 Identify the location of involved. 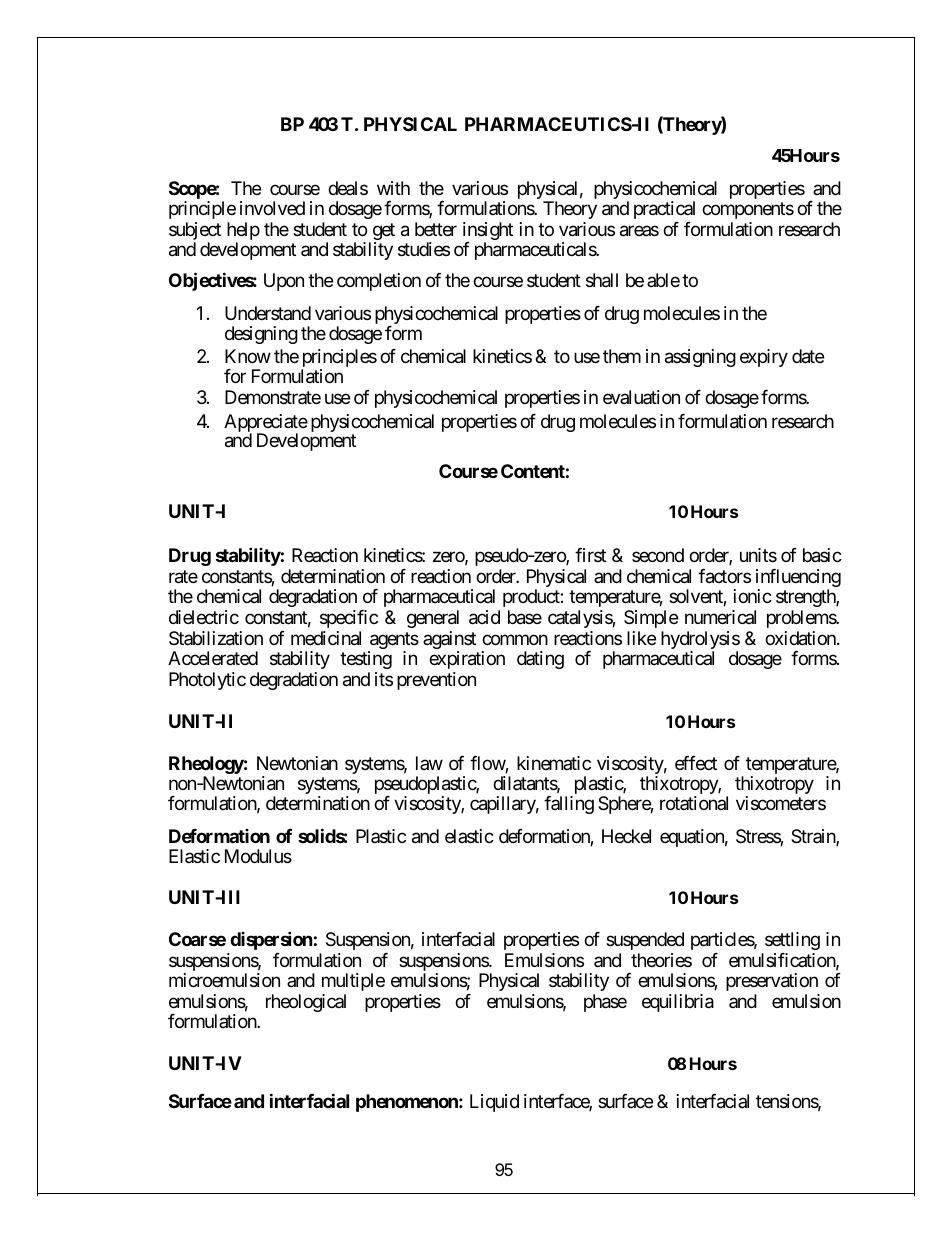
(272, 208).
